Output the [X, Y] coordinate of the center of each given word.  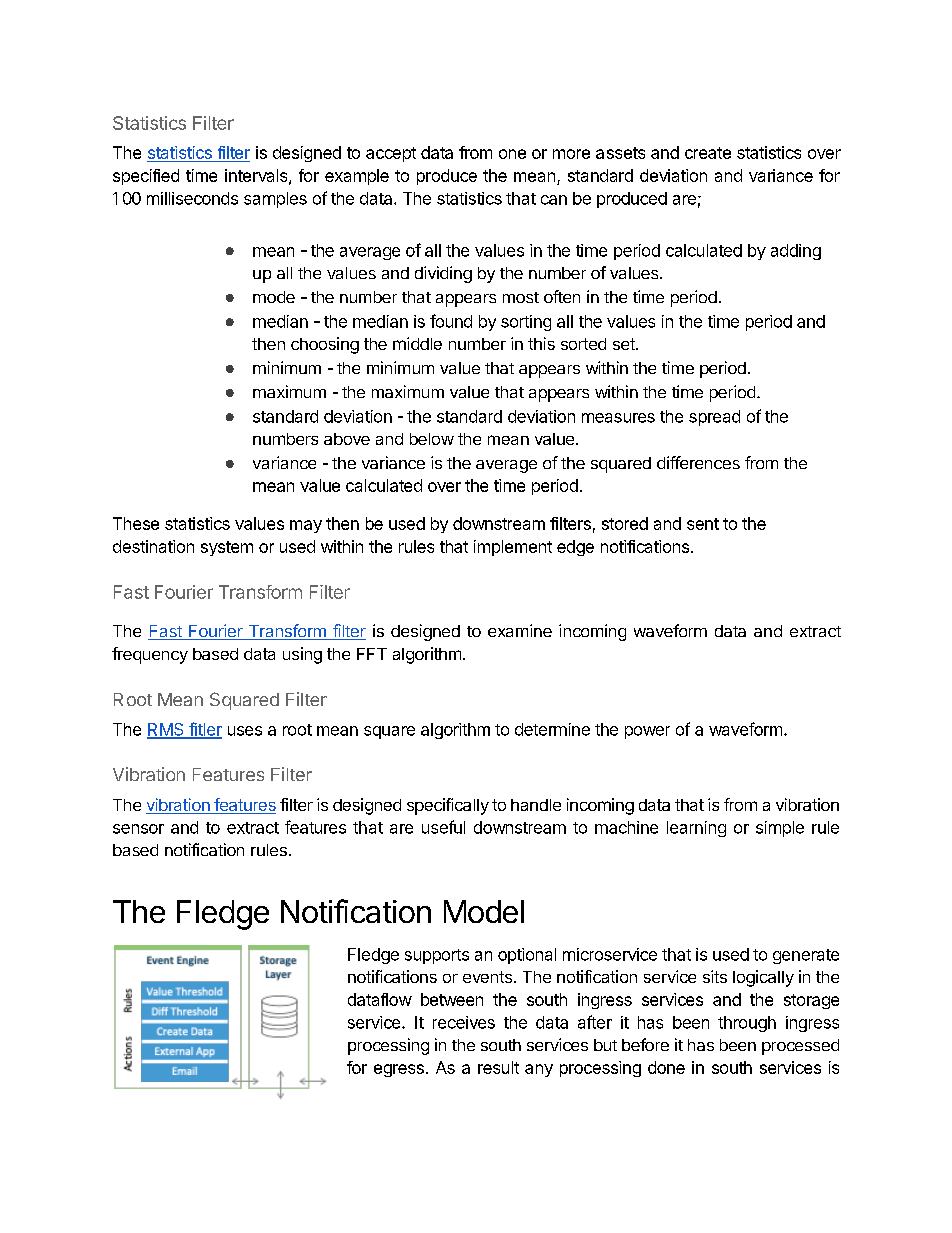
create [708, 153]
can [554, 200]
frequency [150, 655]
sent [703, 524]
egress [399, 1070]
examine [520, 630]
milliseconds [192, 198]
